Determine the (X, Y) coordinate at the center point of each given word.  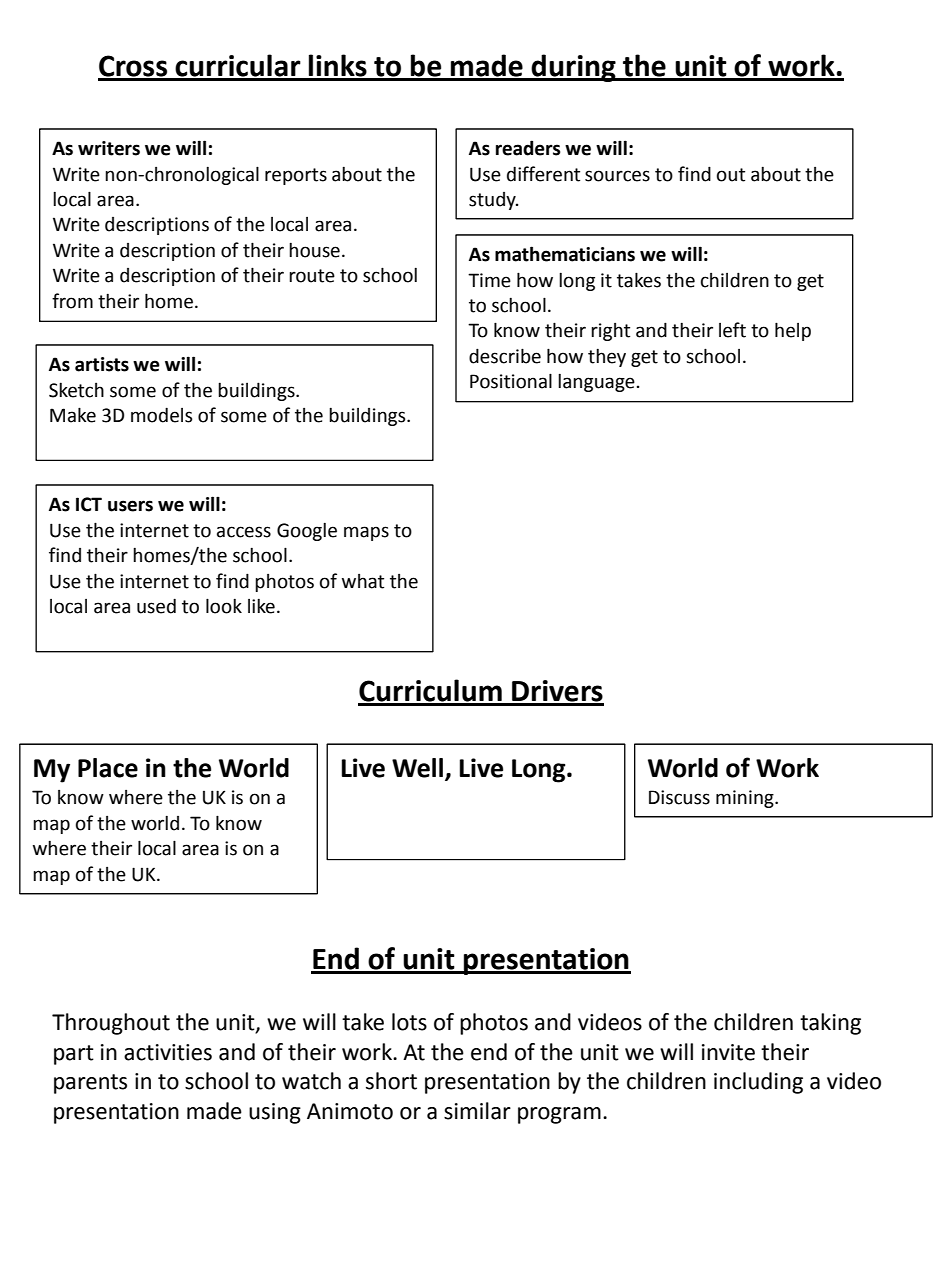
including (758, 1083)
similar (477, 1111)
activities (168, 1052)
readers (528, 148)
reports (296, 176)
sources (617, 176)
